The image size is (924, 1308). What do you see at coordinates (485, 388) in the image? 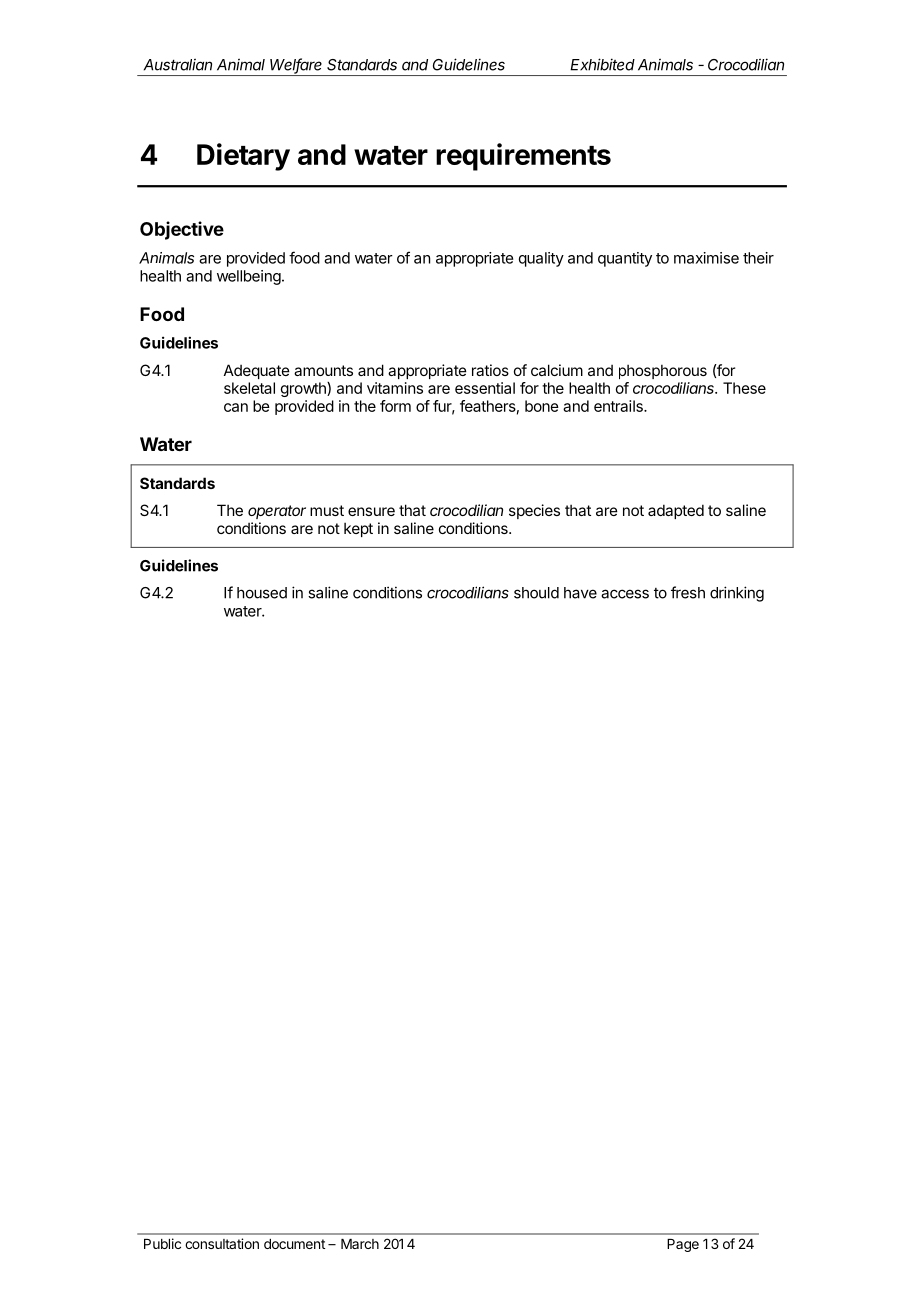
I see `essential` at bounding box center [485, 388].
